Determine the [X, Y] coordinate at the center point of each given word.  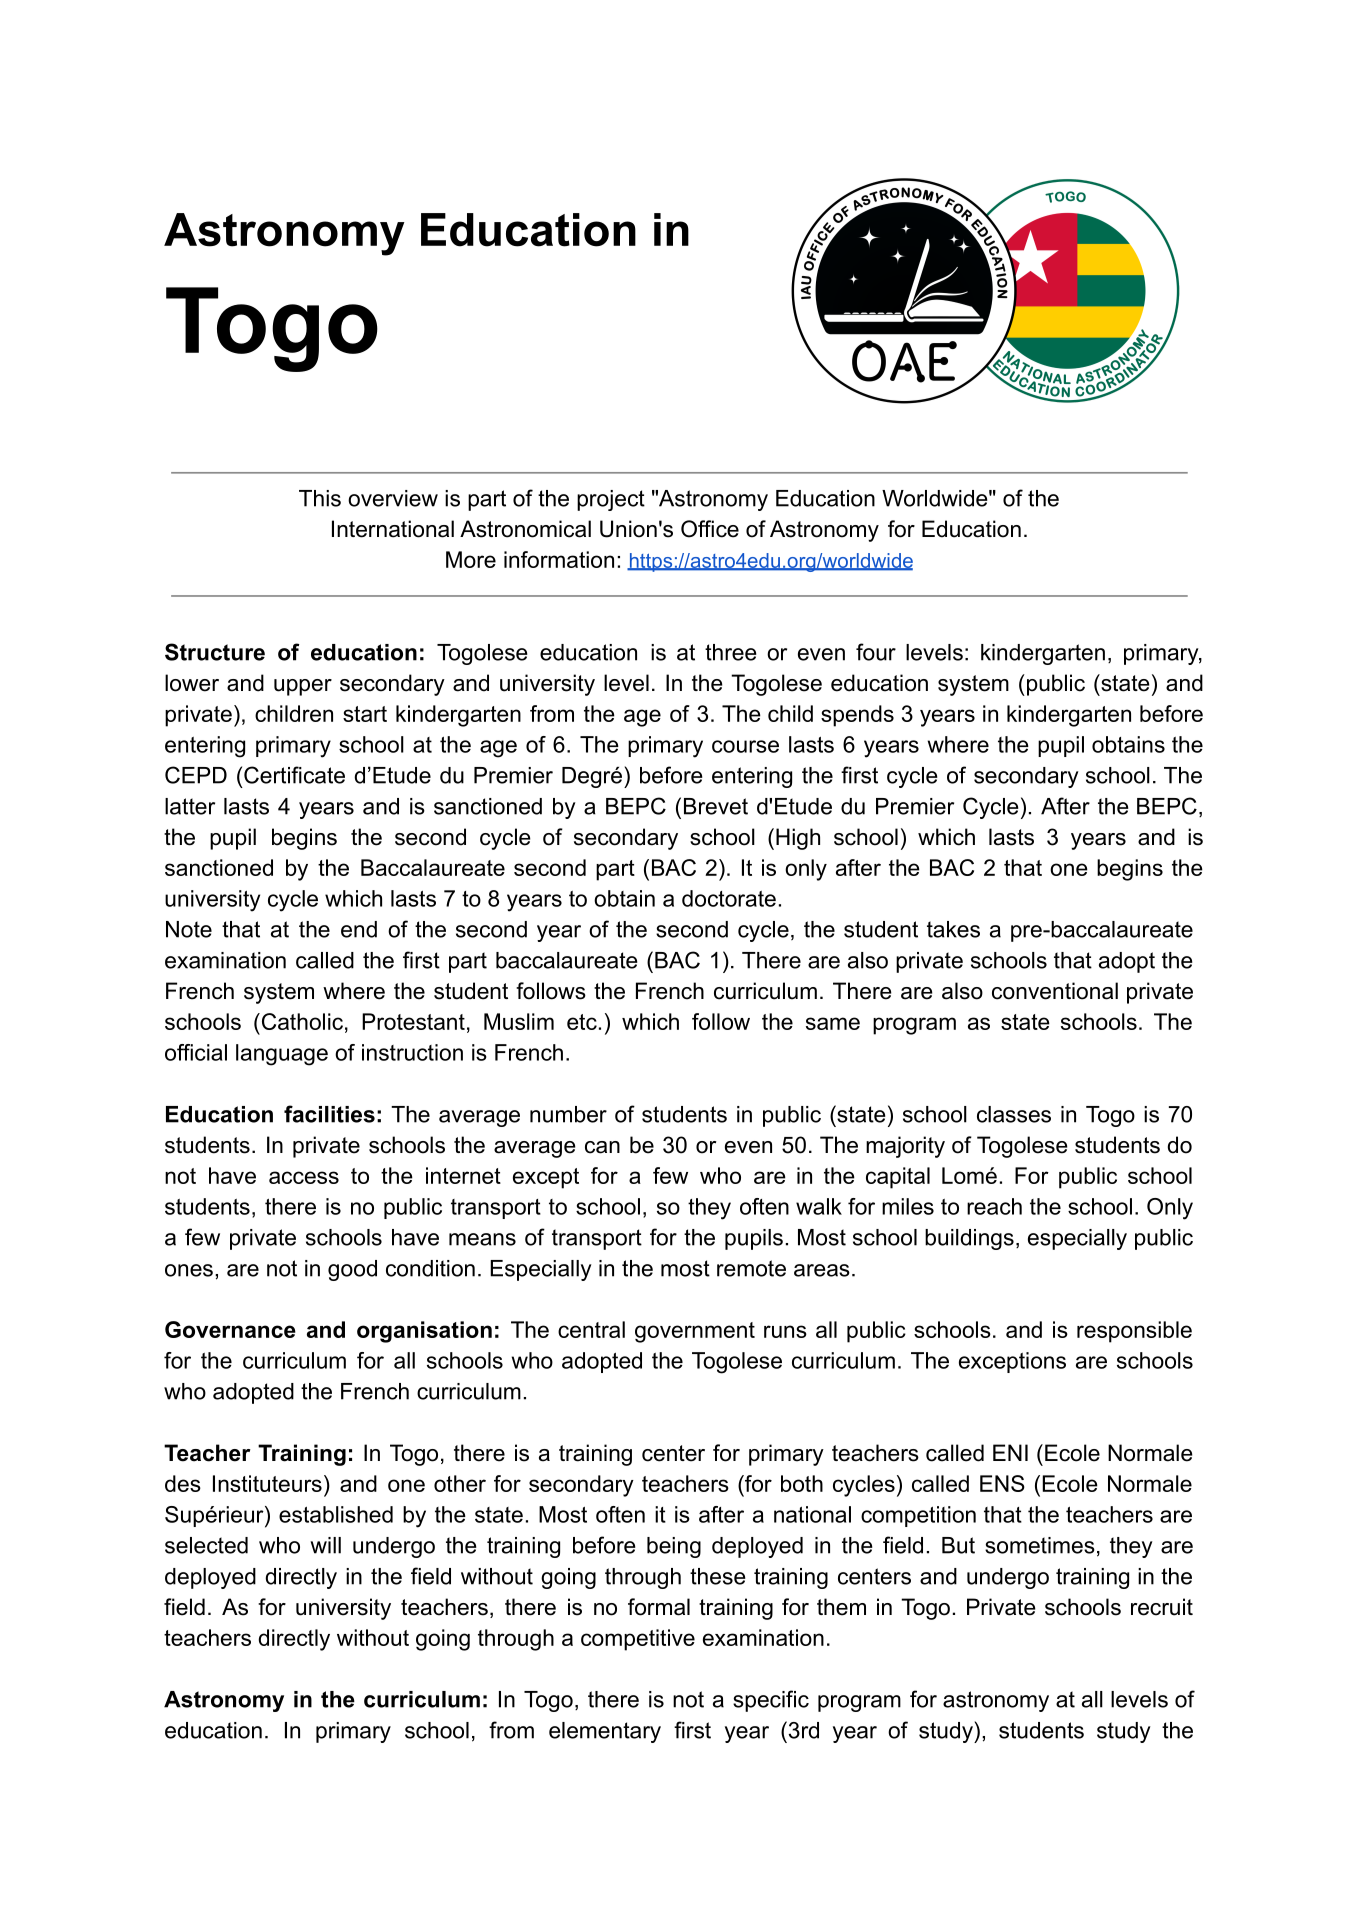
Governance [230, 1329]
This [320, 498]
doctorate [729, 898]
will [325, 1545]
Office [710, 529]
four [876, 652]
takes [953, 929]
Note [189, 929]
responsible [1134, 1332]
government [695, 1332]
